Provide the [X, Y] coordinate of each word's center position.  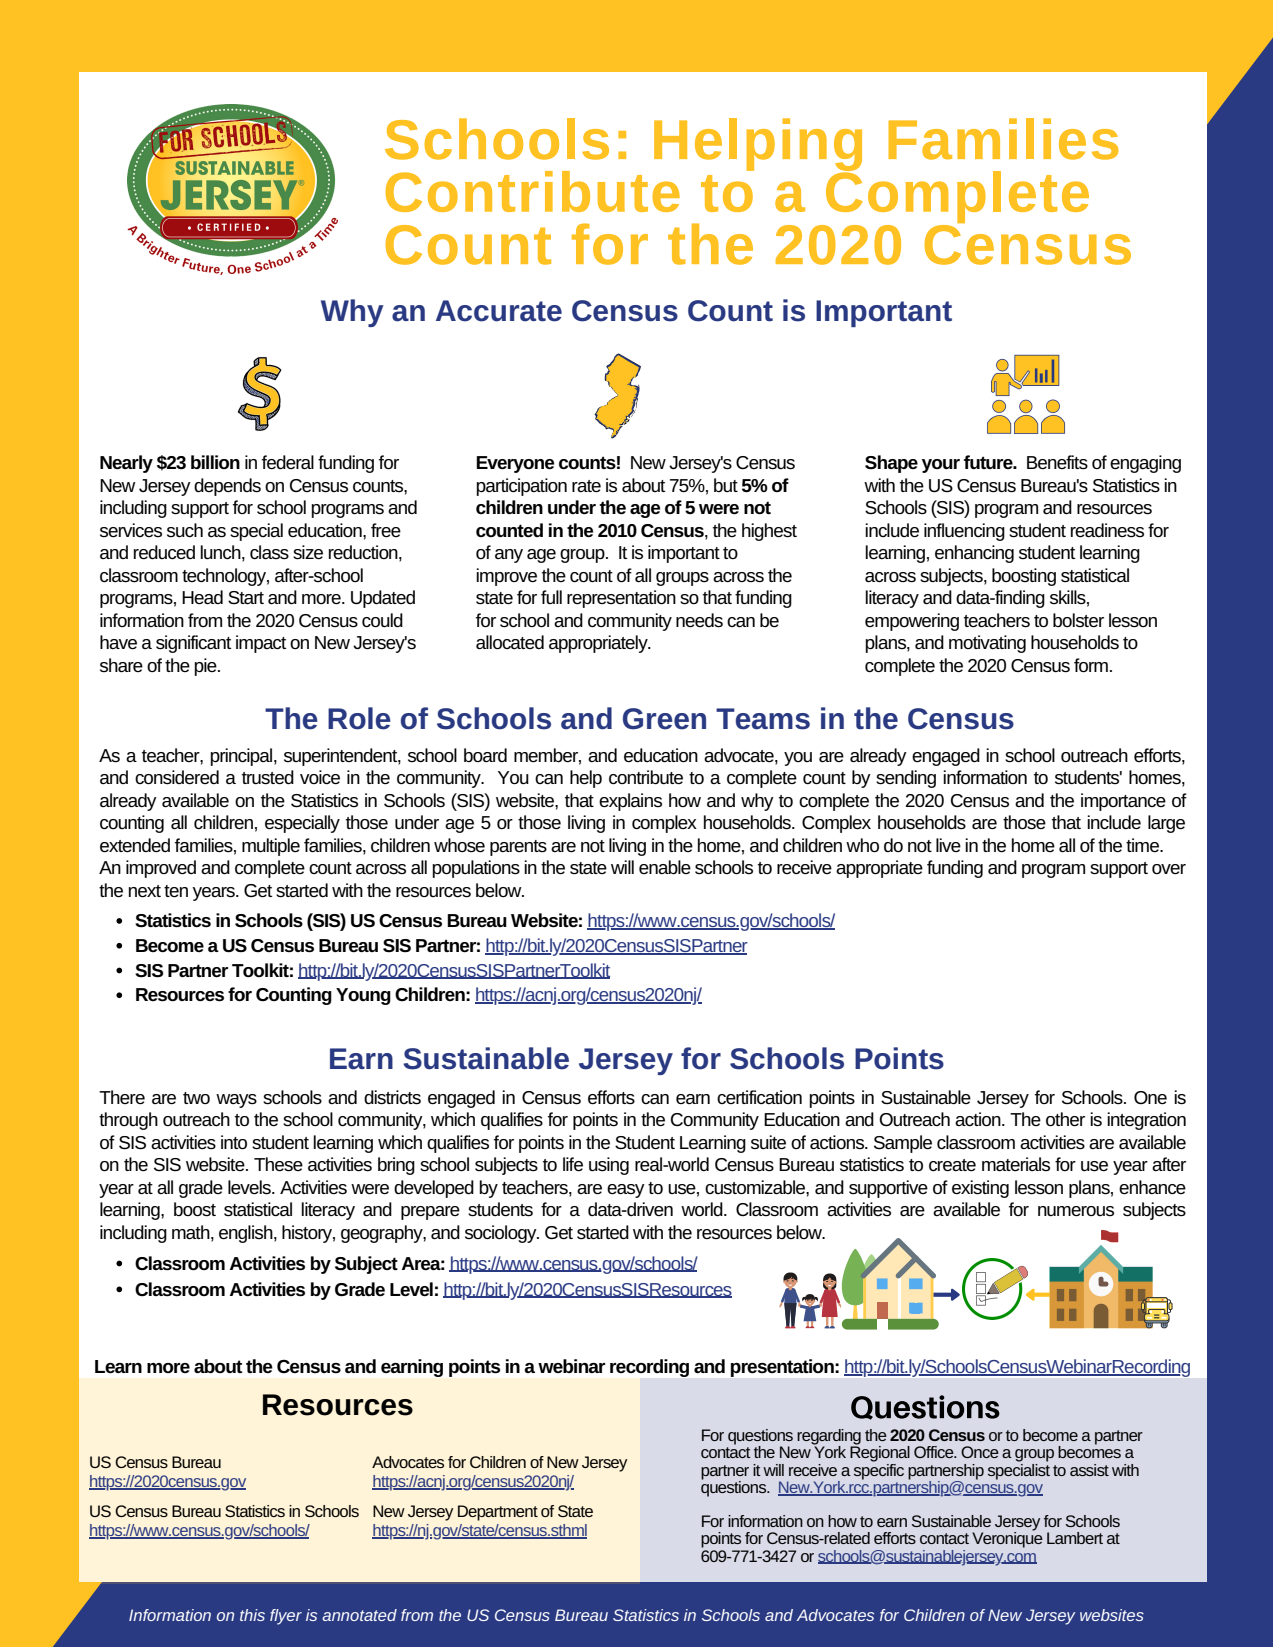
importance [1123, 802]
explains [630, 802]
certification [759, 1097]
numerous [1076, 1211]
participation [521, 487]
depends [227, 487]
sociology [502, 1234]
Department [498, 1513]
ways [236, 1101]
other [1065, 1119]
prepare [430, 1213]
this [252, 1615]
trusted [268, 777]
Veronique [1007, 1539]
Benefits [1057, 462]
